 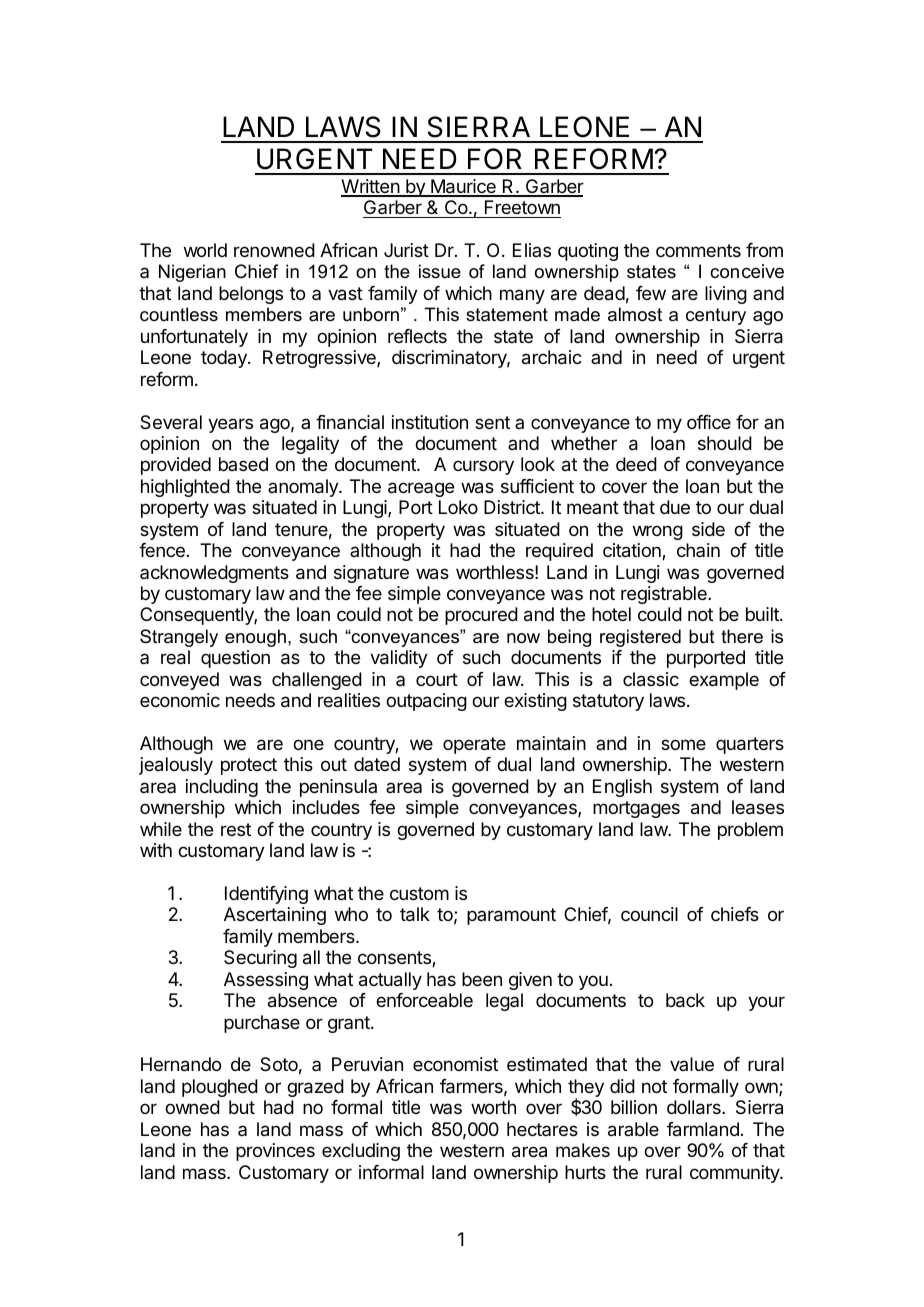 I want to click on hectares, so click(x=542, y=1129).
